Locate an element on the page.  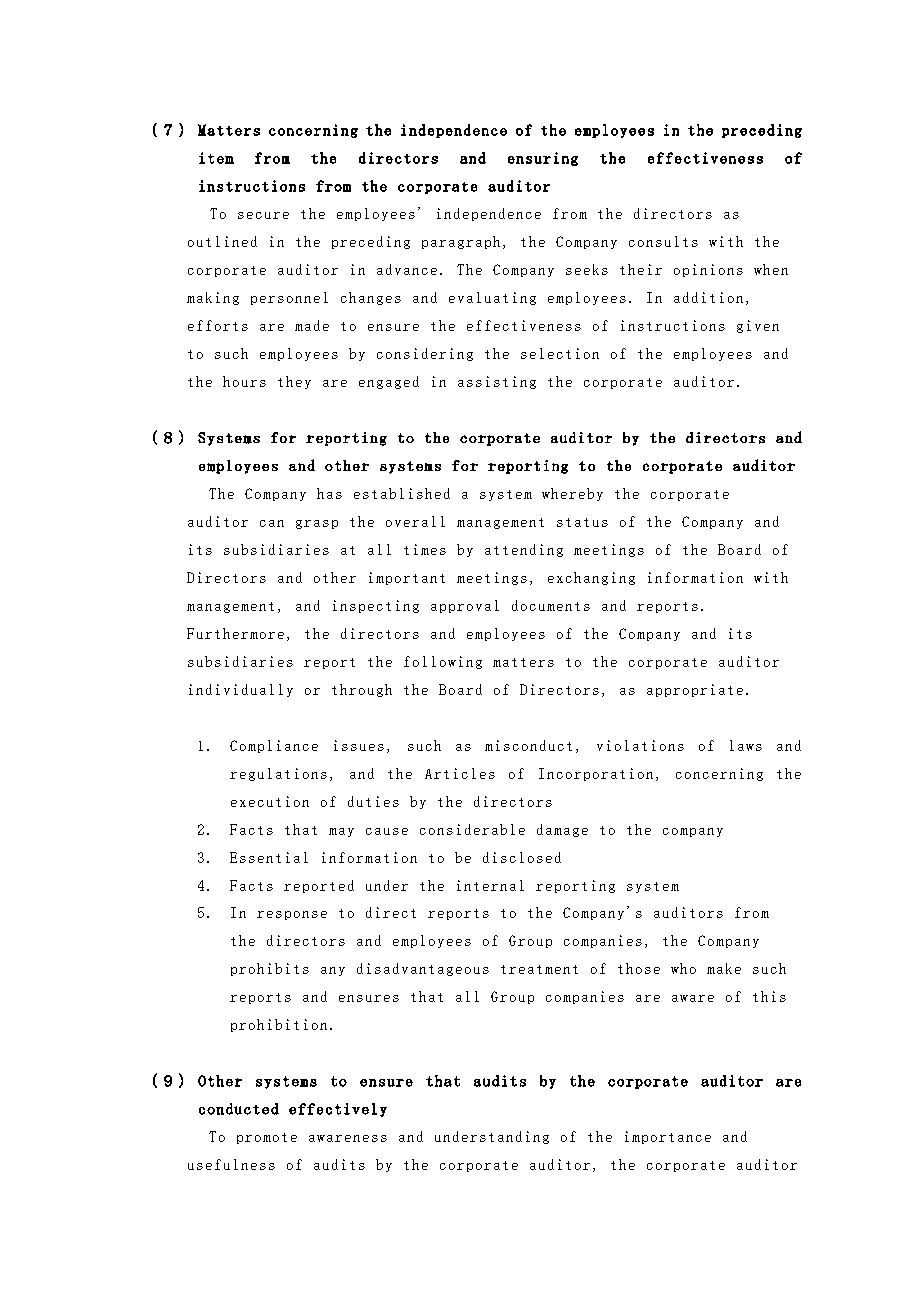
promote is located at coordinates (267, 1138).
